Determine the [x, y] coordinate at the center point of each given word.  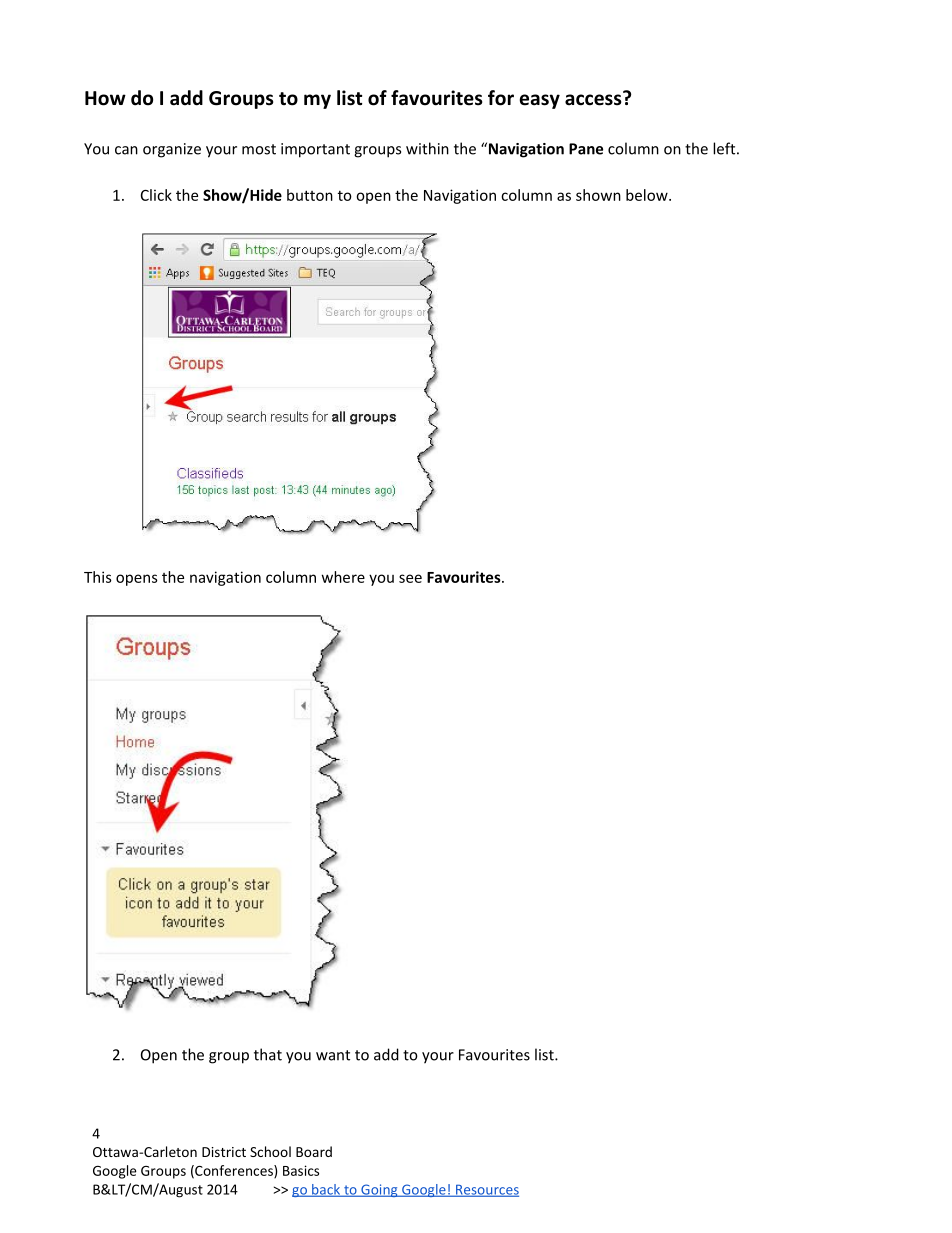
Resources [486, 1190]
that [268, 1054]
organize [172, 150]
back [326, 1190]
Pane [586, 149]
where [343, 577]
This [98, 577]
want [333, 1055]
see [410, 578]
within [427, 148]
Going [379, 1190]
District [224, 1152]
